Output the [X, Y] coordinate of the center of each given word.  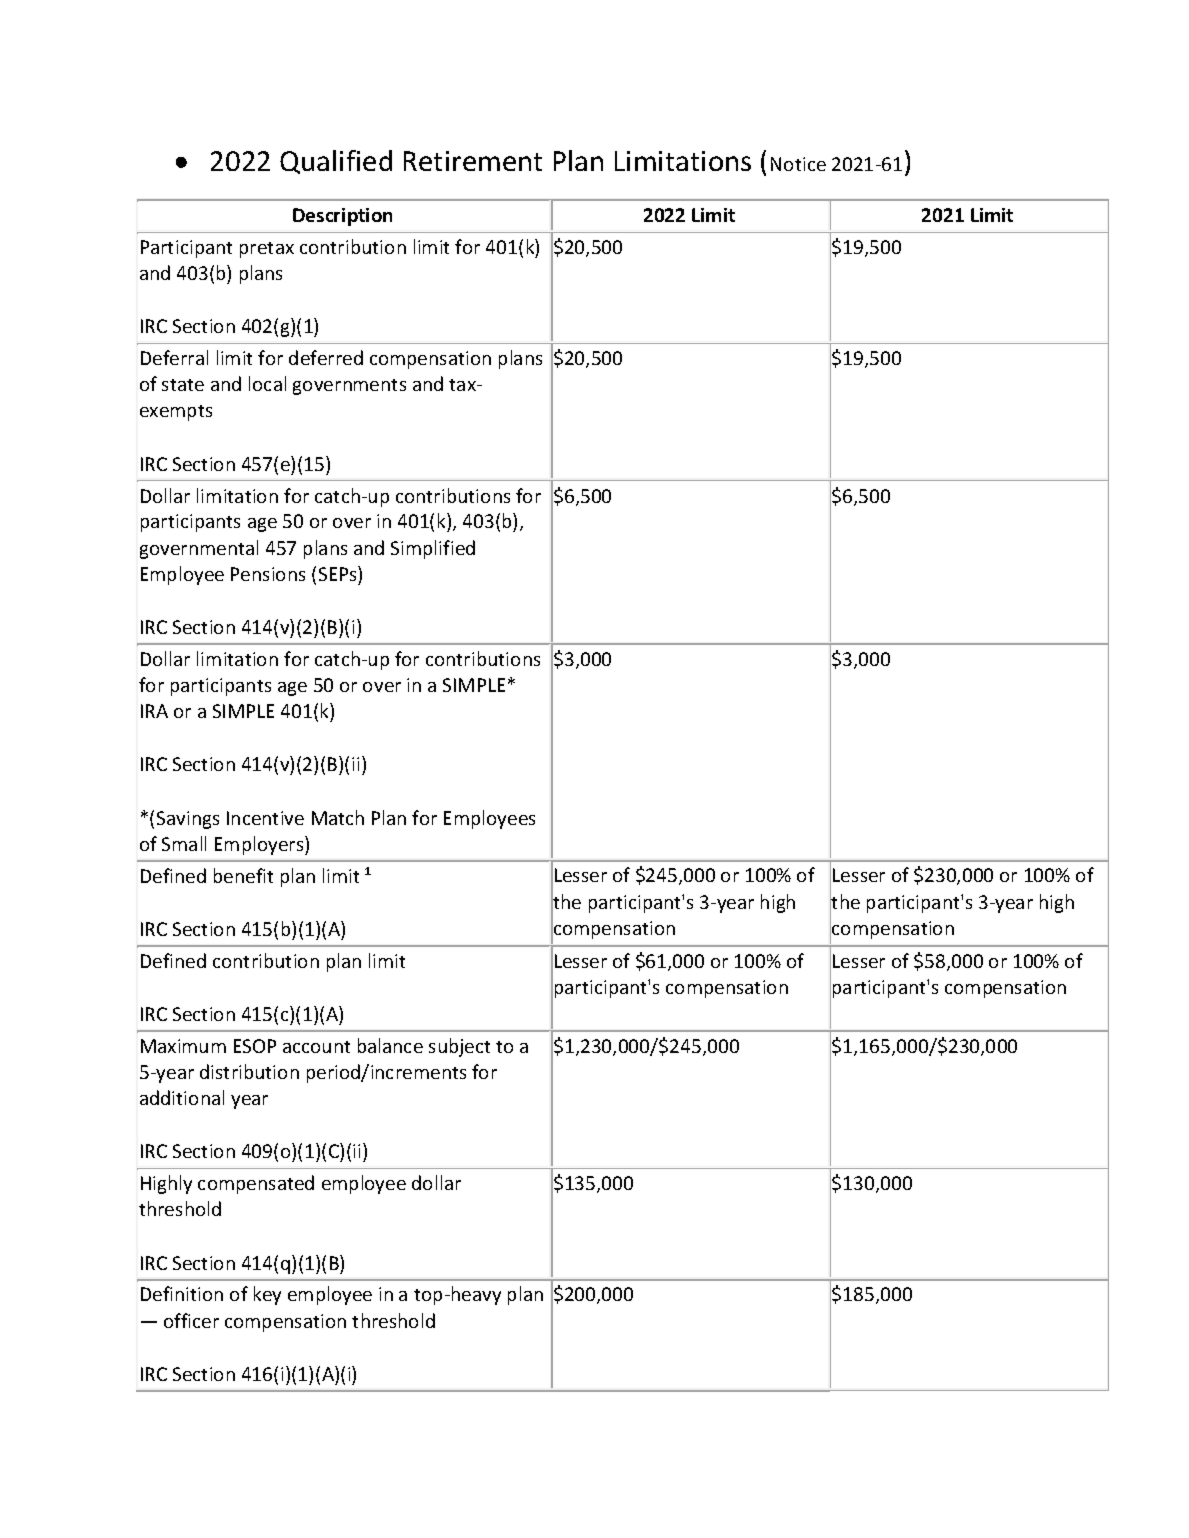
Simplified [433, 549]
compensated [256, 1184]
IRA [154, 711]
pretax [267, 250]
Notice [798, 164]
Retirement [473, 161]
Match [338, 817]
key [267, 1295]
